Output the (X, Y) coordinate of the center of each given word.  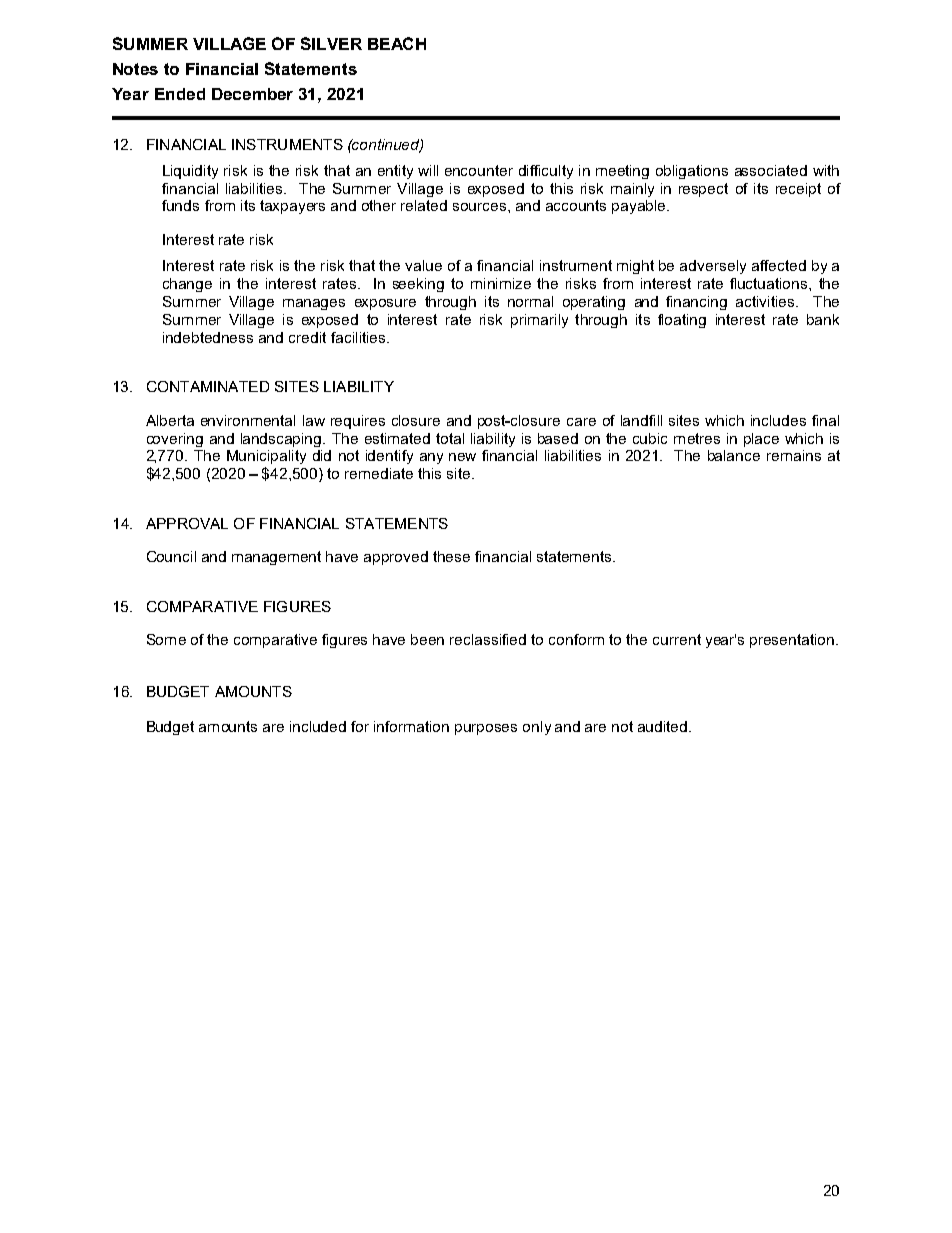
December (252, 94)
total (450, 438)
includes (778, 420)
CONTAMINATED (208, 386)
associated (771, 170)
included (318, 726)
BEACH (397, 43)
